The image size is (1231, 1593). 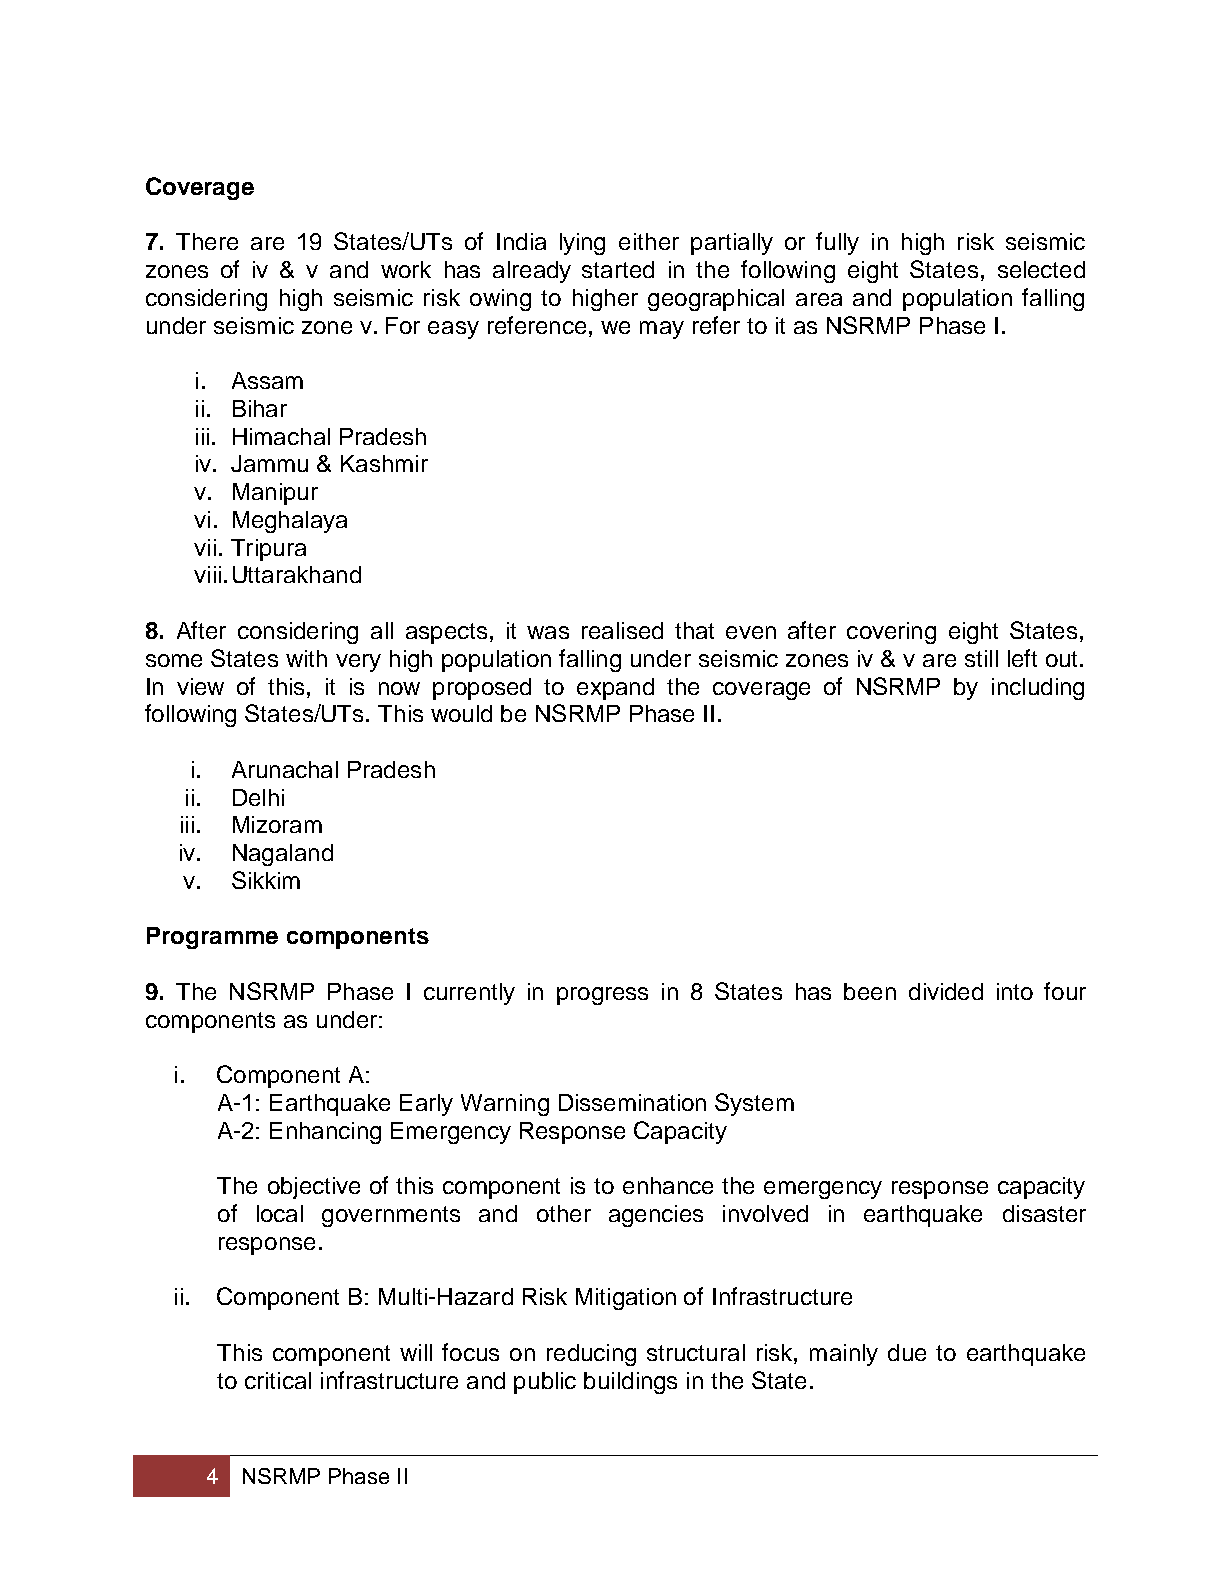 What do you see at coordinates (907, 1352) in the screenshot?
I see `due` at bounding box center [907, 1352].
